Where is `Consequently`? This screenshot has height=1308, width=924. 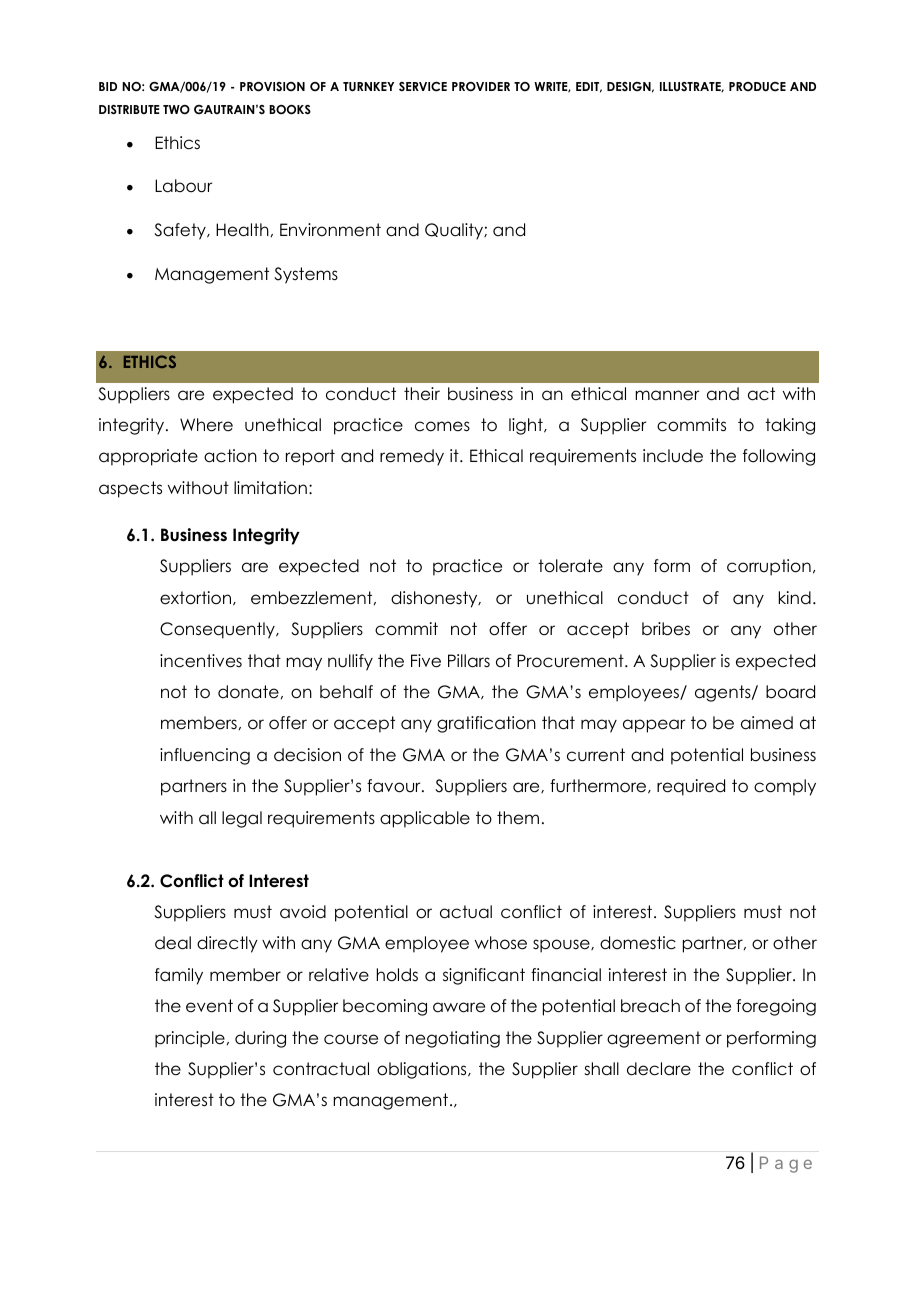 Consequently is located at coordinates (218, 630).
